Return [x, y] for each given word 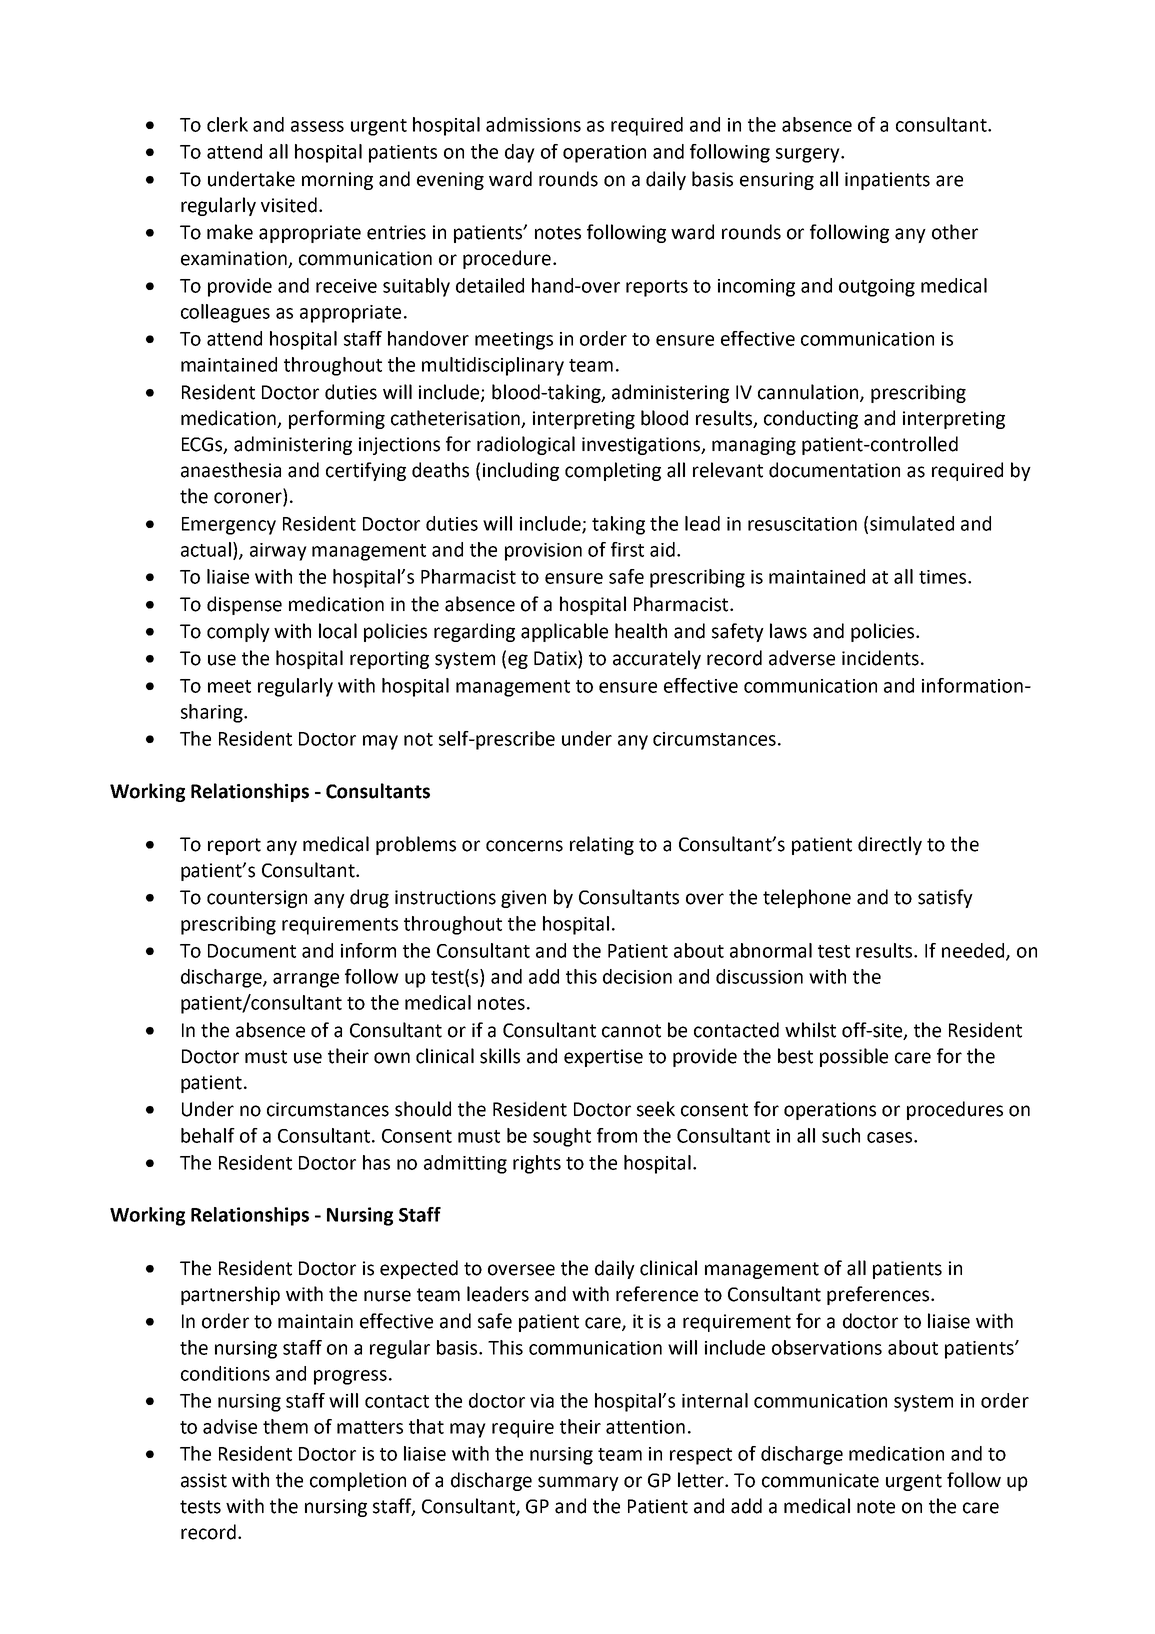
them [285, 1426]
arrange [306, 980]
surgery [809, 155]
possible [854, 1057]
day [520, 153]
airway [278, 552]
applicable [564, 632]
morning [337, 181]
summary [578, 1483]
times [944, 577]
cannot [631, 1031]
